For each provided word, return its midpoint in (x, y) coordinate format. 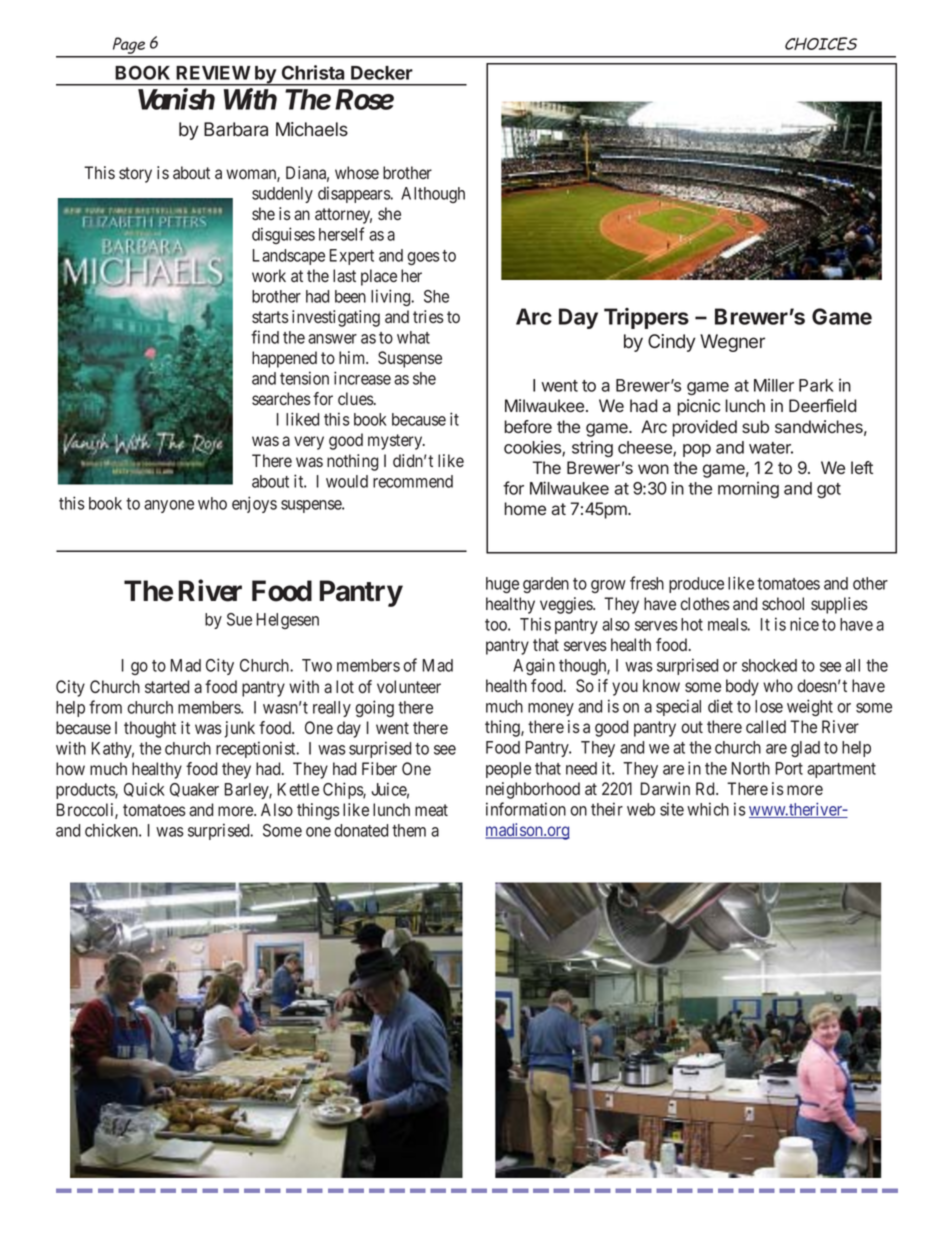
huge (502, 585)
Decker (382, 73)
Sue (239, 619)
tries (428, 316)
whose (357, 172)
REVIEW (213, 73)
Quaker (194, 790)
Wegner (732, 343)
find (265, 337)
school (783, 604)
